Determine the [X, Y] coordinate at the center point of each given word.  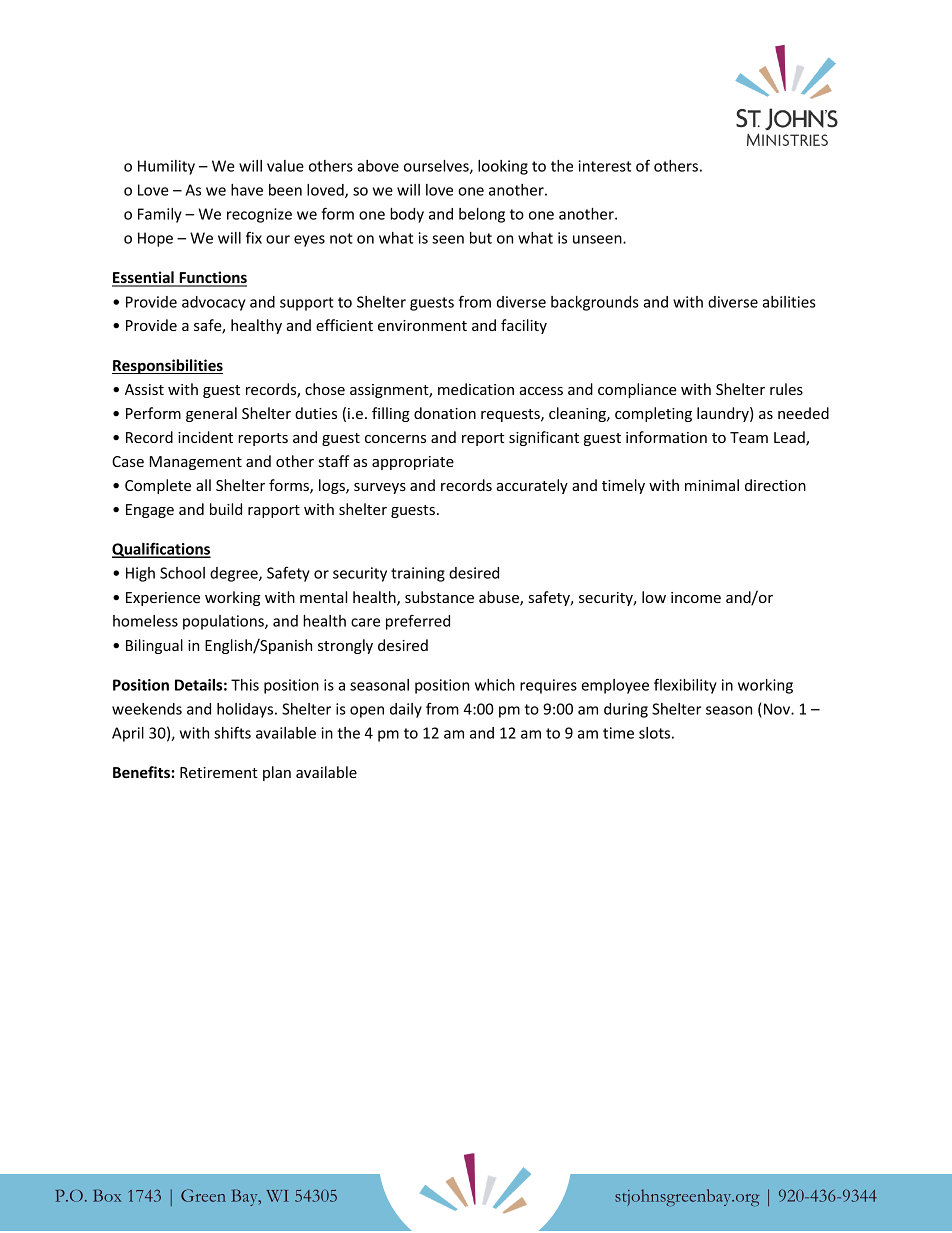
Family [160, 215]
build [226, 509]
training [418, 574]
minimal [712, 485]
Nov [778, 709]
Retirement [219, 772]
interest [605, 166]
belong [482, 215]
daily [406, 710]
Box [107, 1195]
